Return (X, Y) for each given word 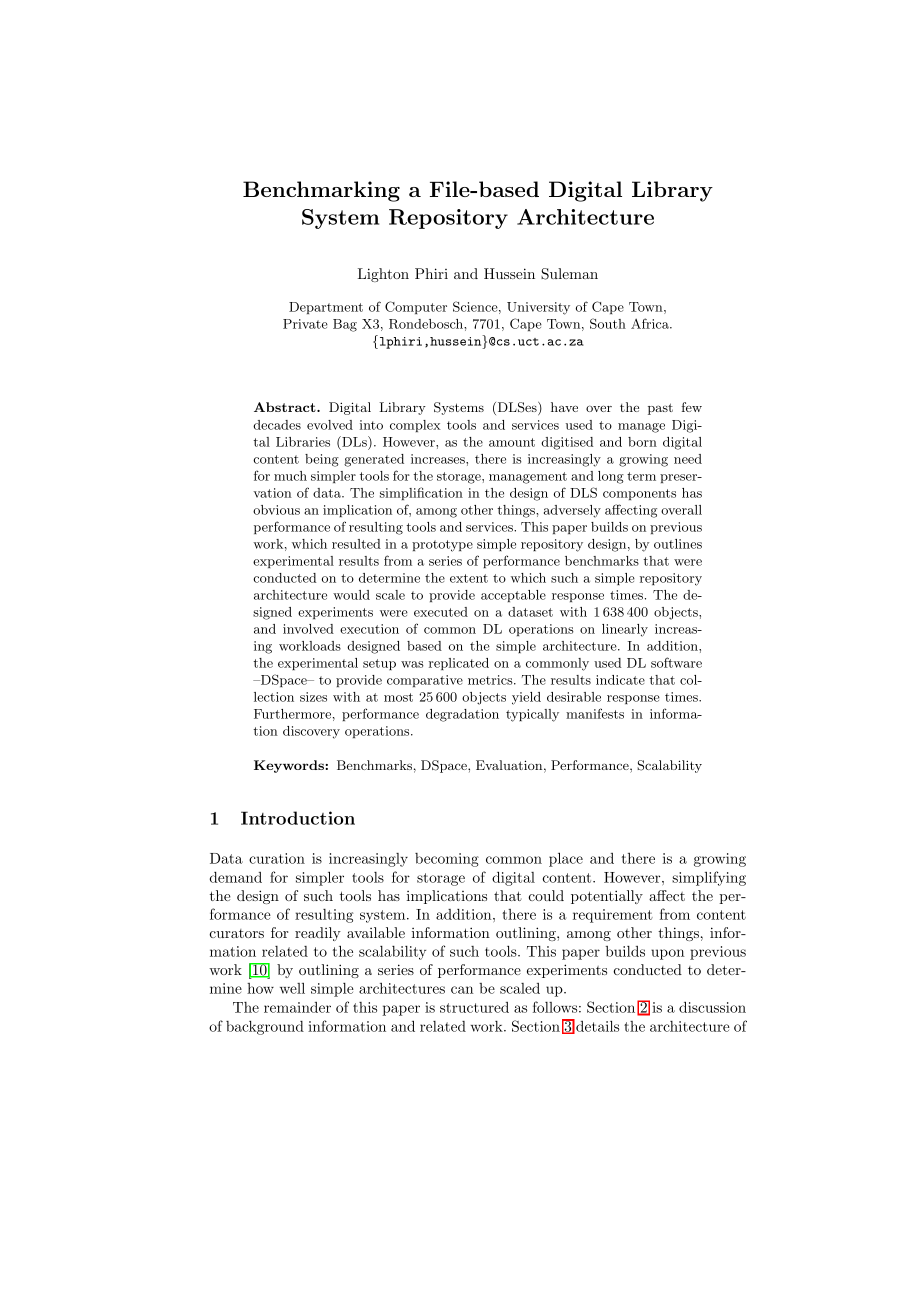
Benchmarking (321, 191)
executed (441, 612)
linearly (625, 630)
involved (308, 629)
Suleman (569, 274)
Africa (651, 323)
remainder (297, 1007)
